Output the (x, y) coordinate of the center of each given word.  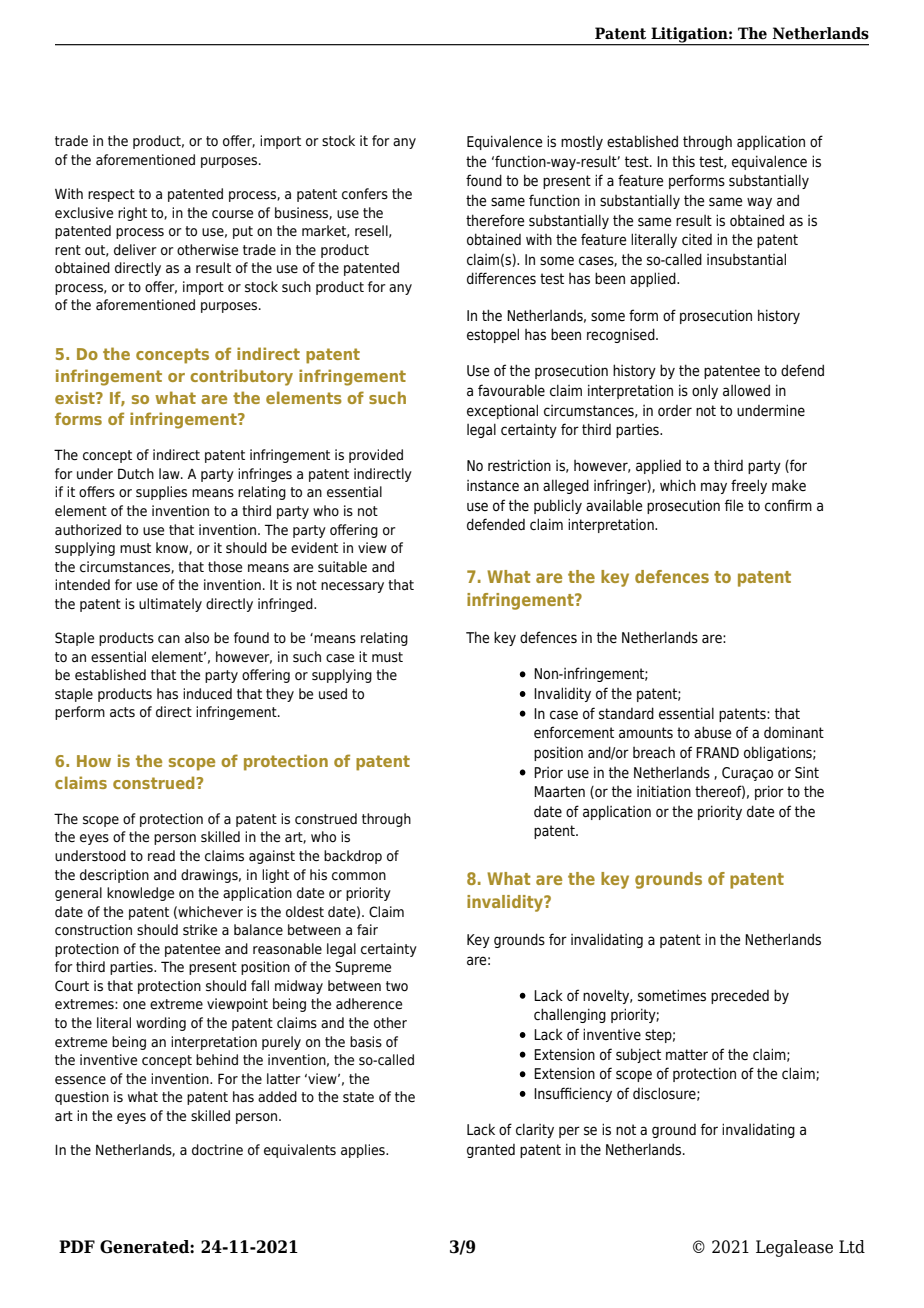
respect (111, 195)
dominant (794, 733)
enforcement (574, 732)
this (683, 161)
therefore (495, 220)
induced (207, 693)
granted (491, 1151)
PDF (77, 1246)
